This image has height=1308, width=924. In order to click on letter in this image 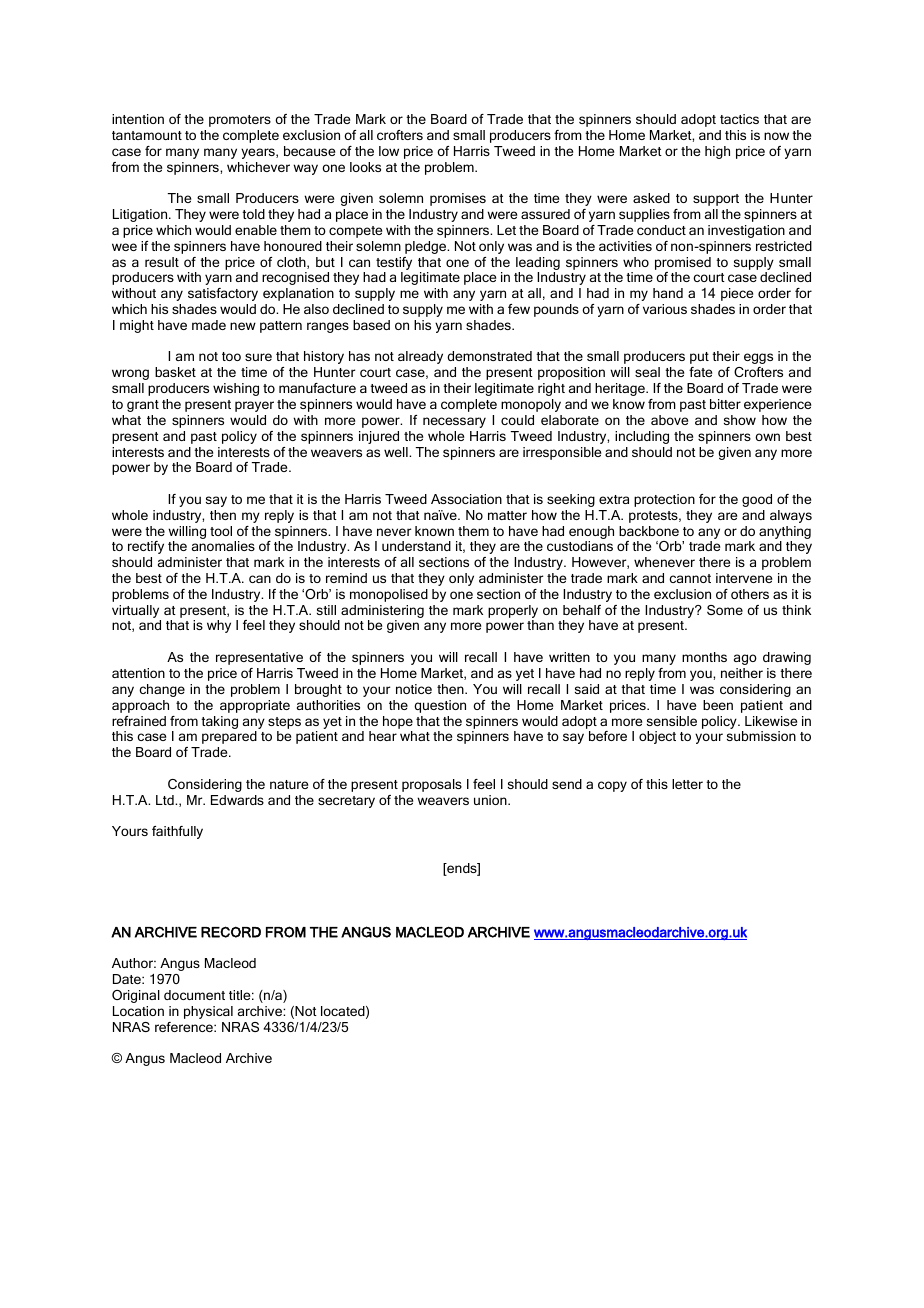, I will do `click(687, 784)`.
